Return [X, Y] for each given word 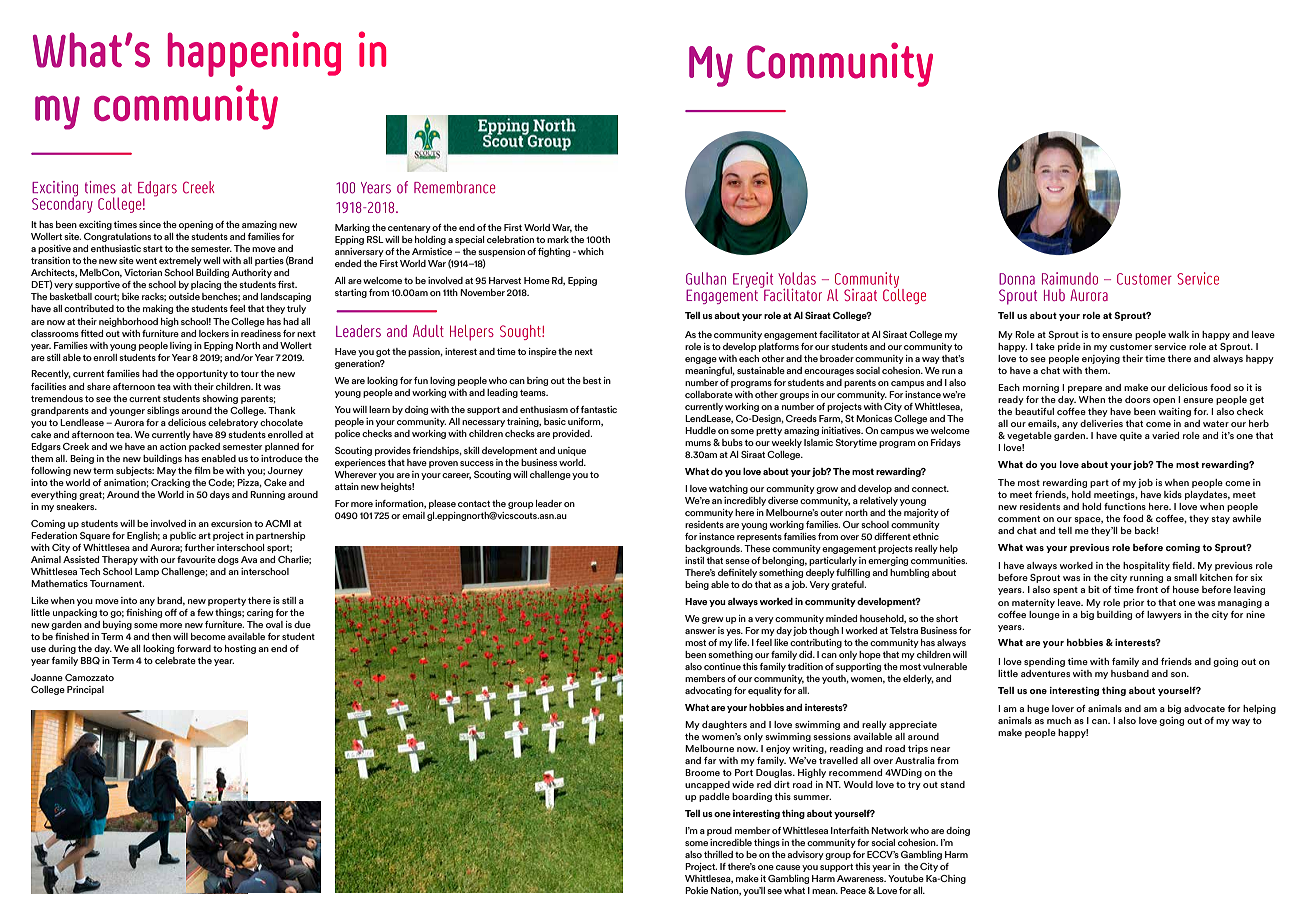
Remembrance [454, 187]
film [202, 470]
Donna [1017, 279]
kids [1173, 494]
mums [698, 443]
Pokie [696, 890]
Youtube [906, 878]
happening [254, 54]
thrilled [718, 854]
